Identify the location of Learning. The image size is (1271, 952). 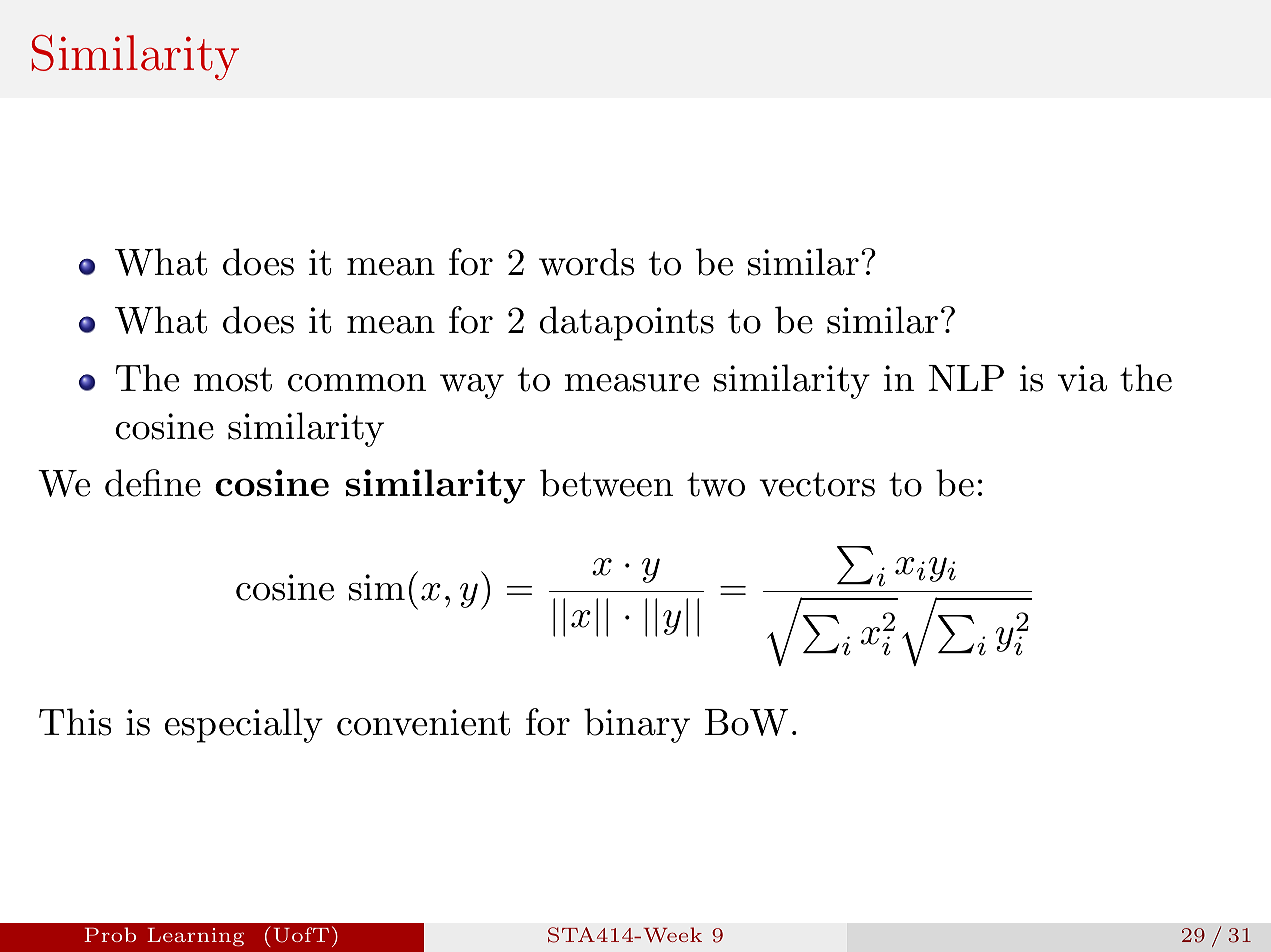
(195, 937).
